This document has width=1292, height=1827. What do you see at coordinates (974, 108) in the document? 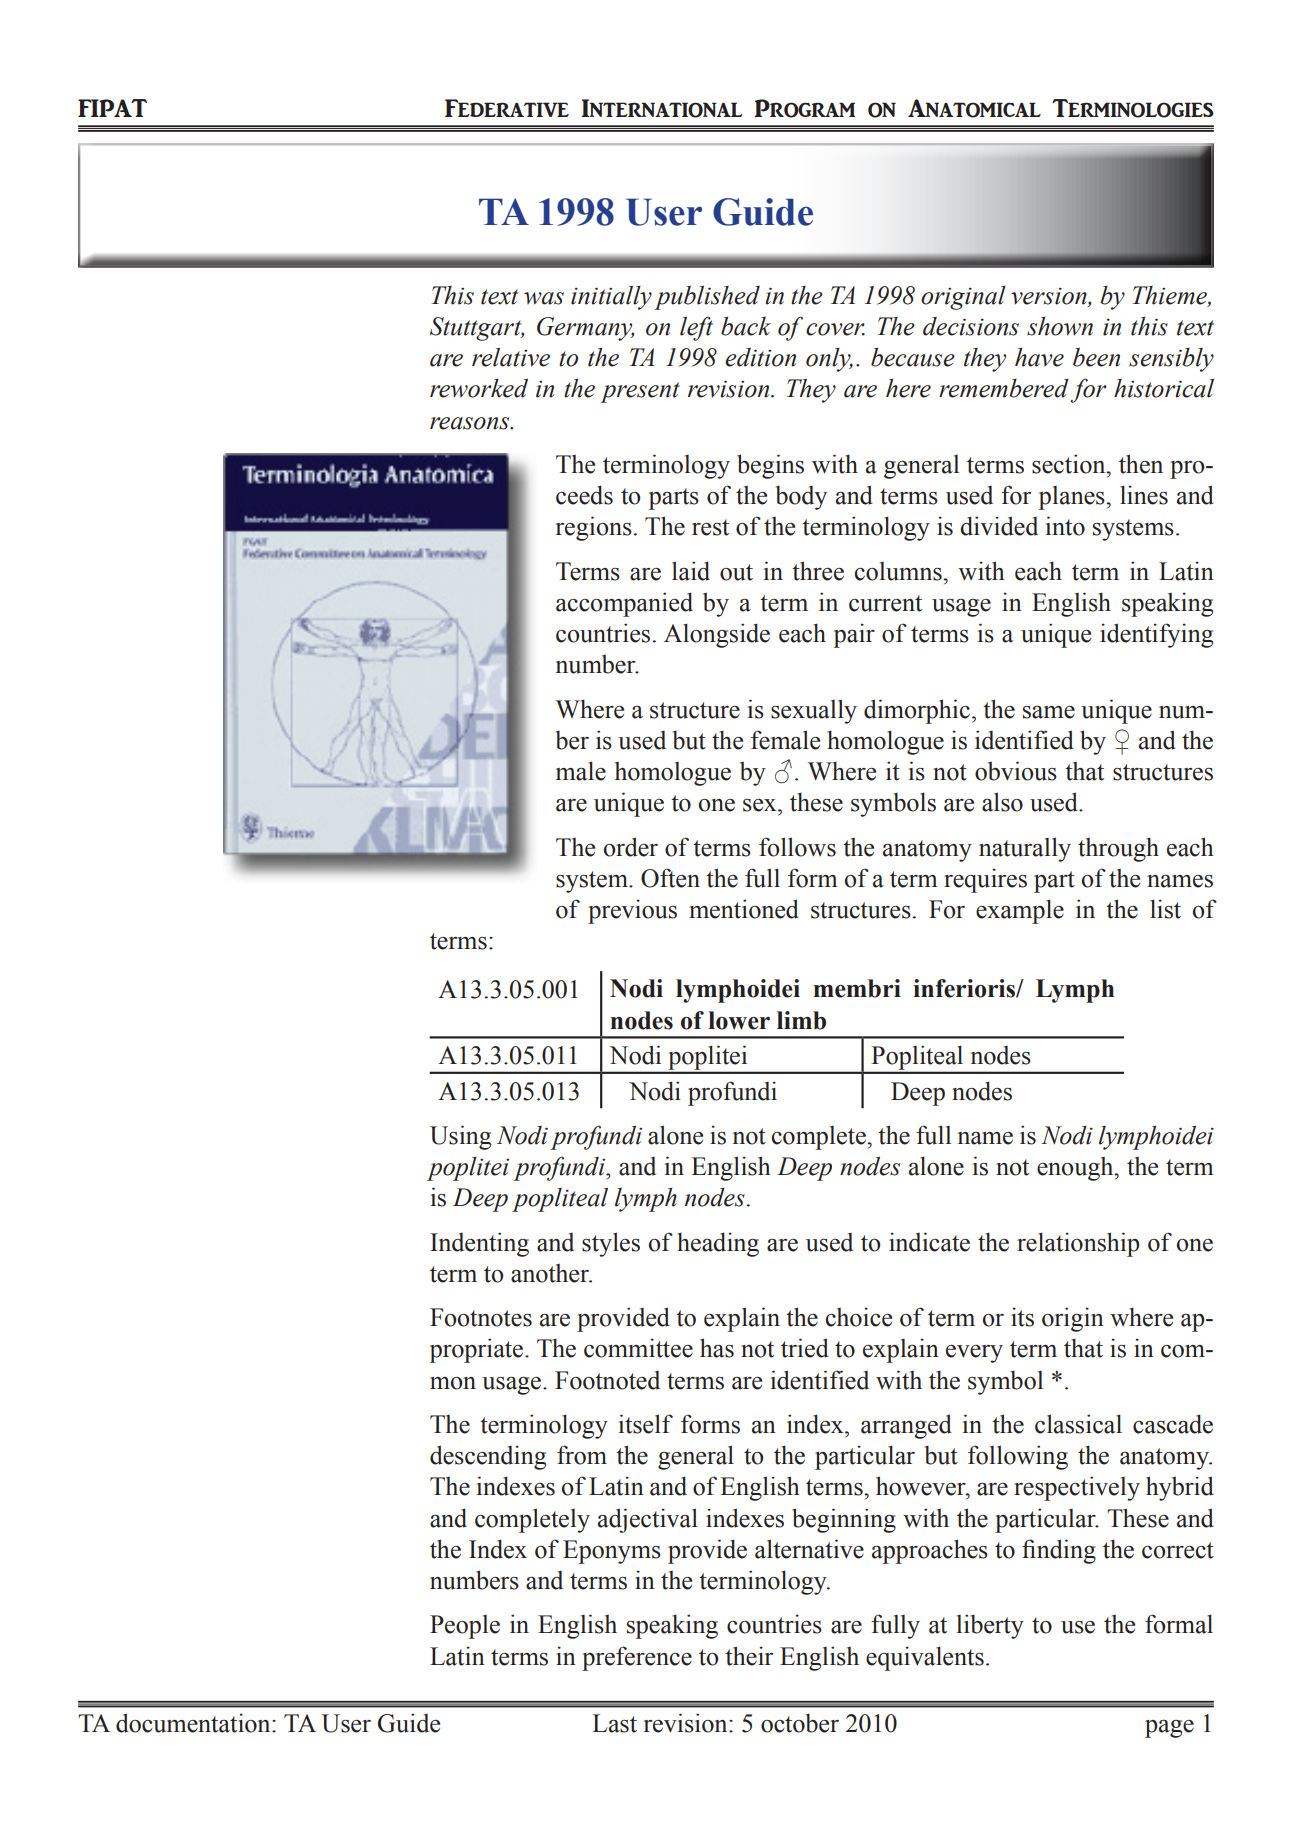
I see `Anatomical` at bounding box center [974, 108].
